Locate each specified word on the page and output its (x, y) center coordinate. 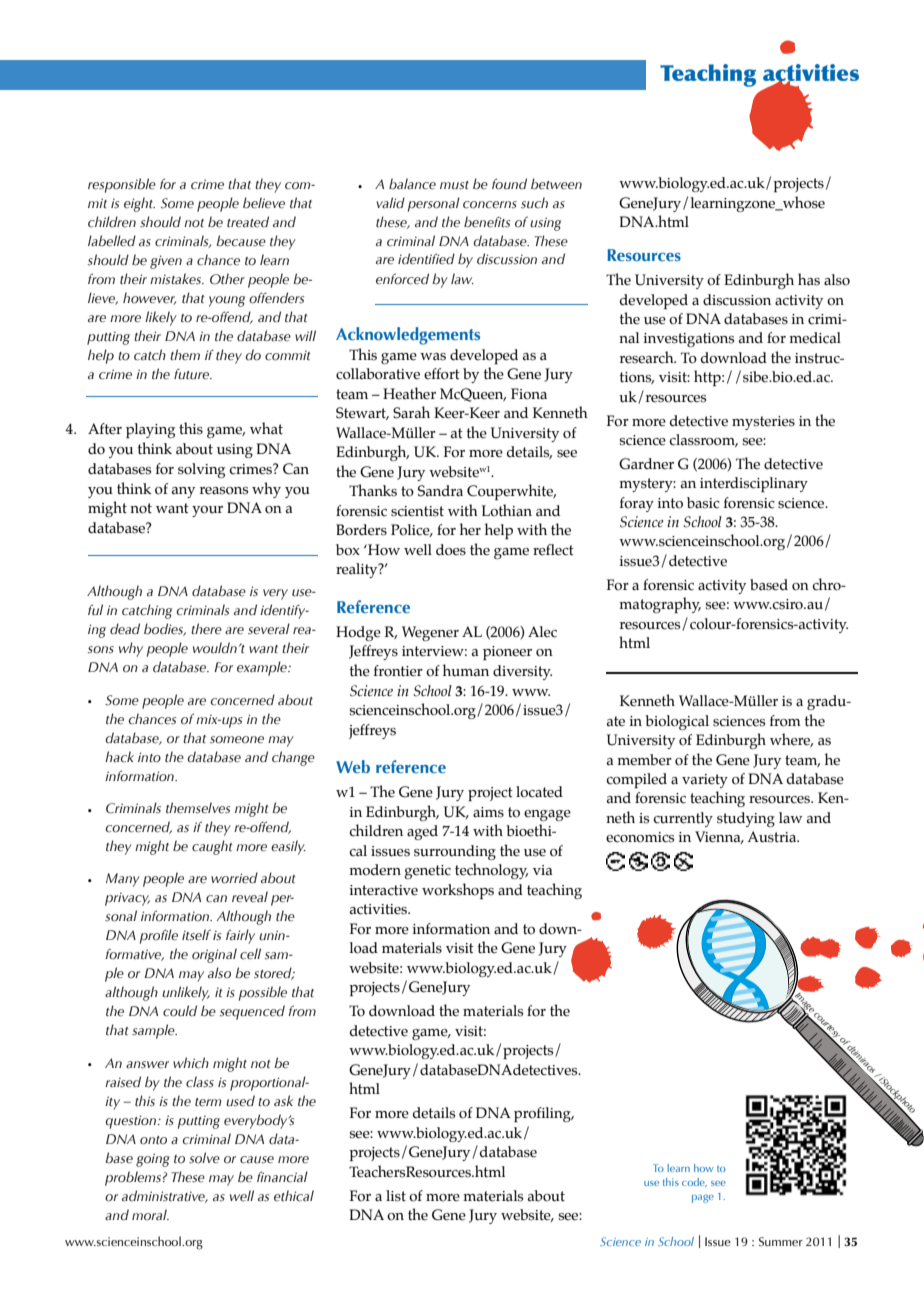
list (396, 1196)
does (451, 550)
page (703, 1199)
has (809, 279)
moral (150, 1214)
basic (703, 503)
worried (234, 878)
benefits (487, 222)
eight (139, 204)
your (207, 511)
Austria (773, 837)
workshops (458, 891)
